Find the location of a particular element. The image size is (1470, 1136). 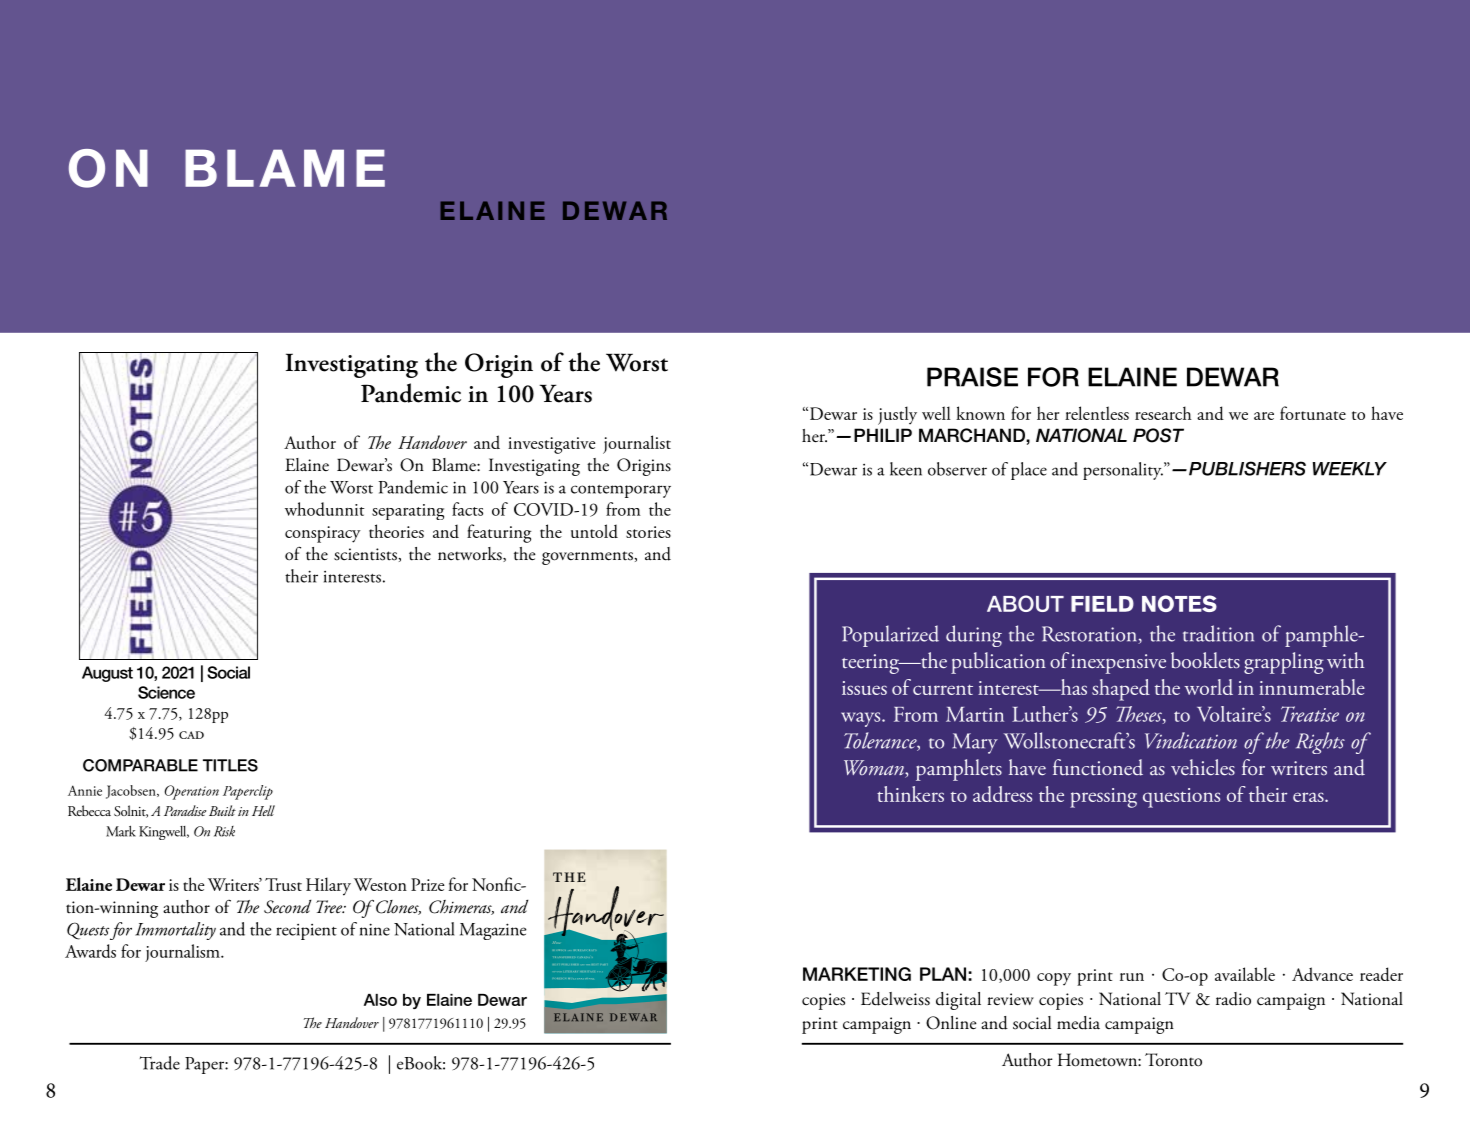

justly is located at coordinates (897, 415).
